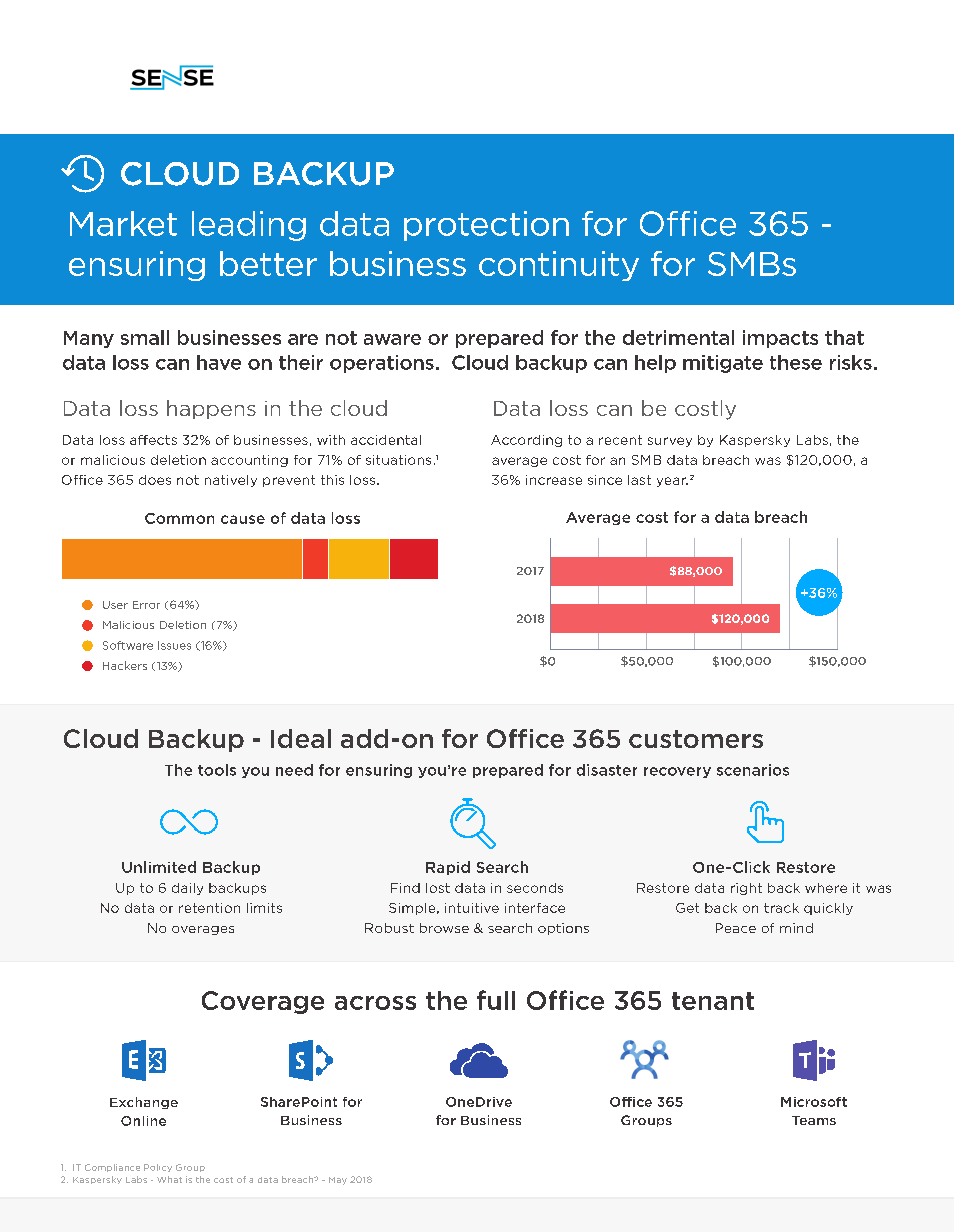  I want to click on customers, so click(696, 739).
